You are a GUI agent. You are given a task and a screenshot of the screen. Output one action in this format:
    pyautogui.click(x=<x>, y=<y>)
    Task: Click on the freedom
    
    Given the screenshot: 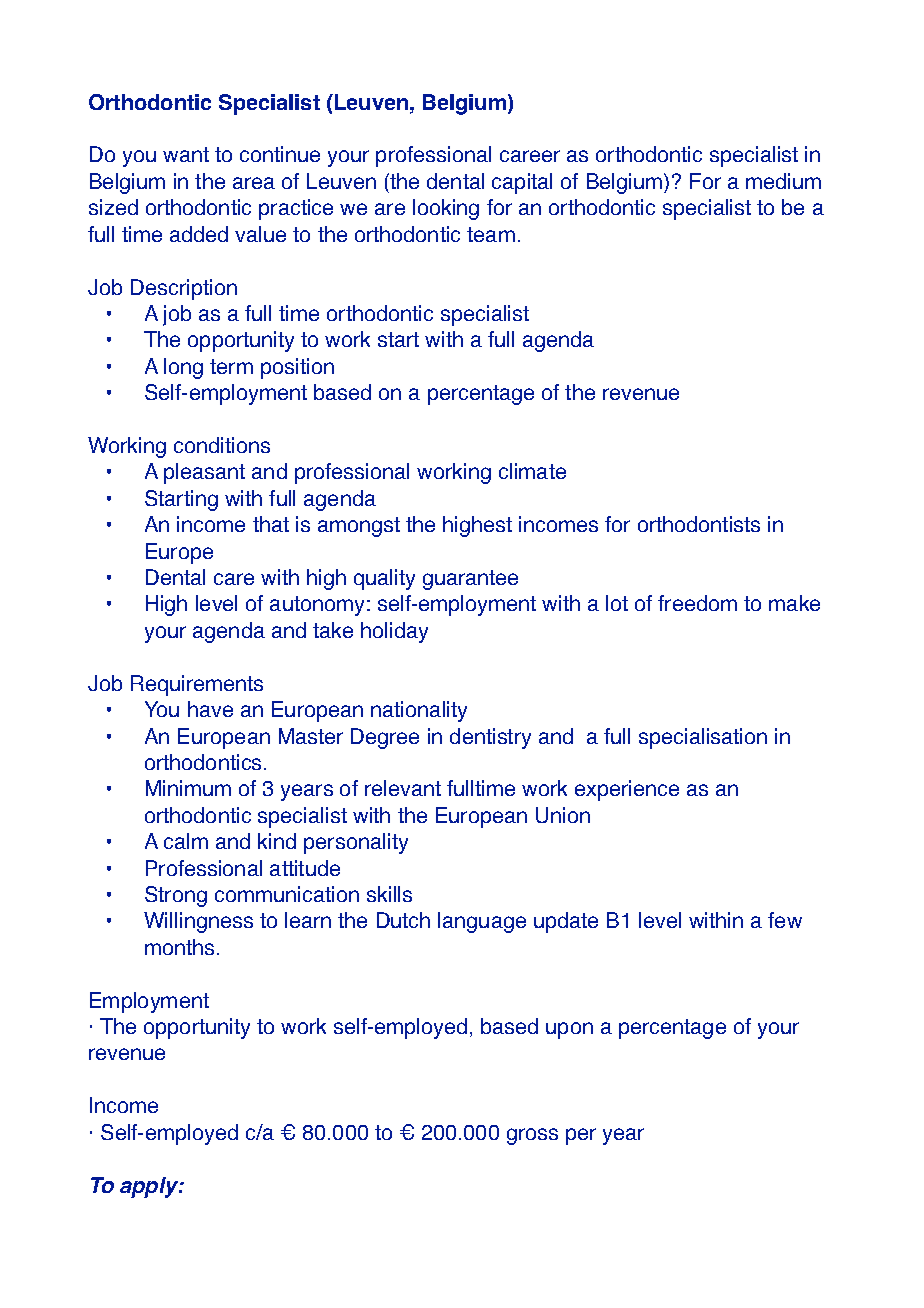 What is the action you would take?
    pyautogui.click(x=697, y=603)
